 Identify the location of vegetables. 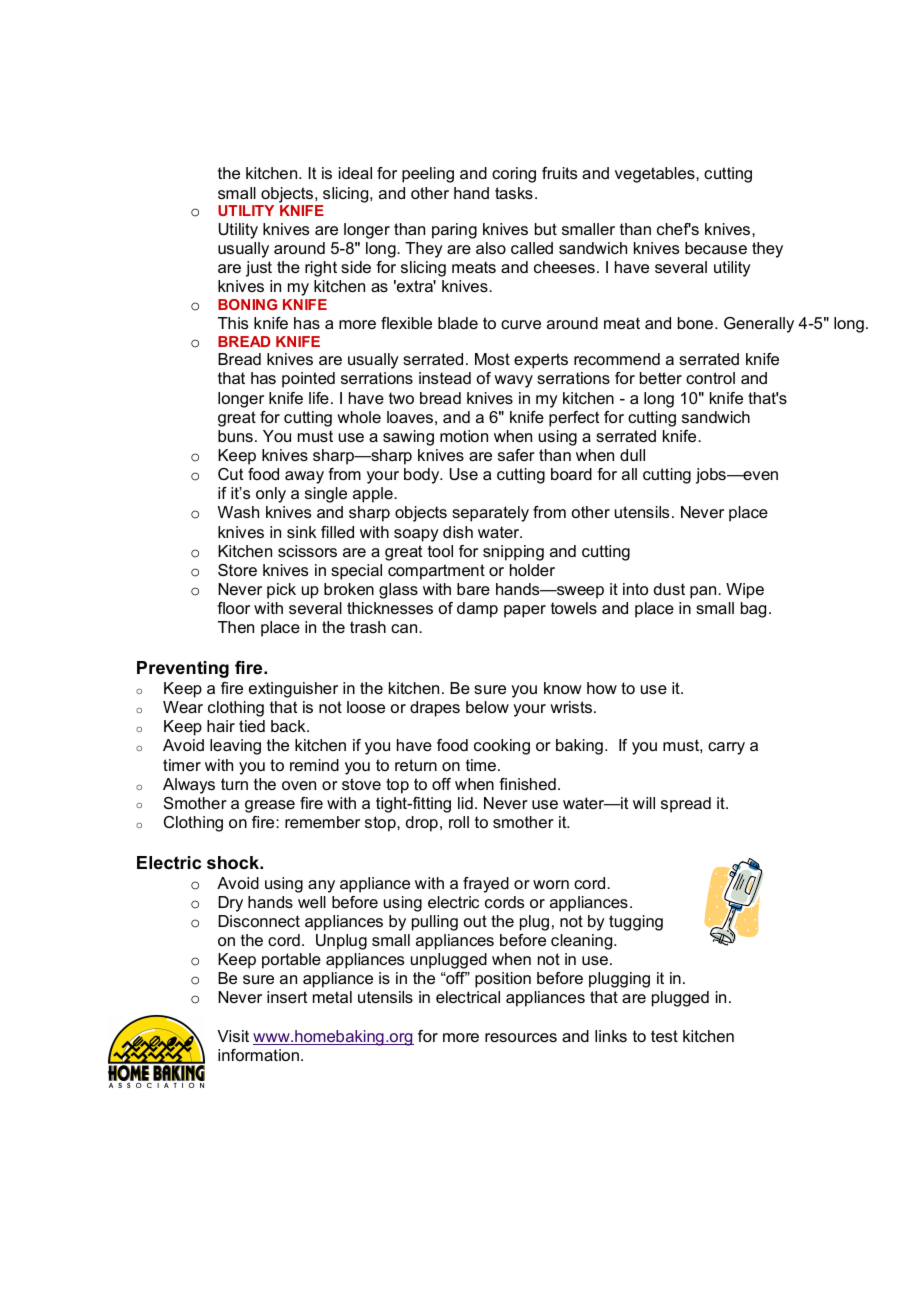
(656, 175).
